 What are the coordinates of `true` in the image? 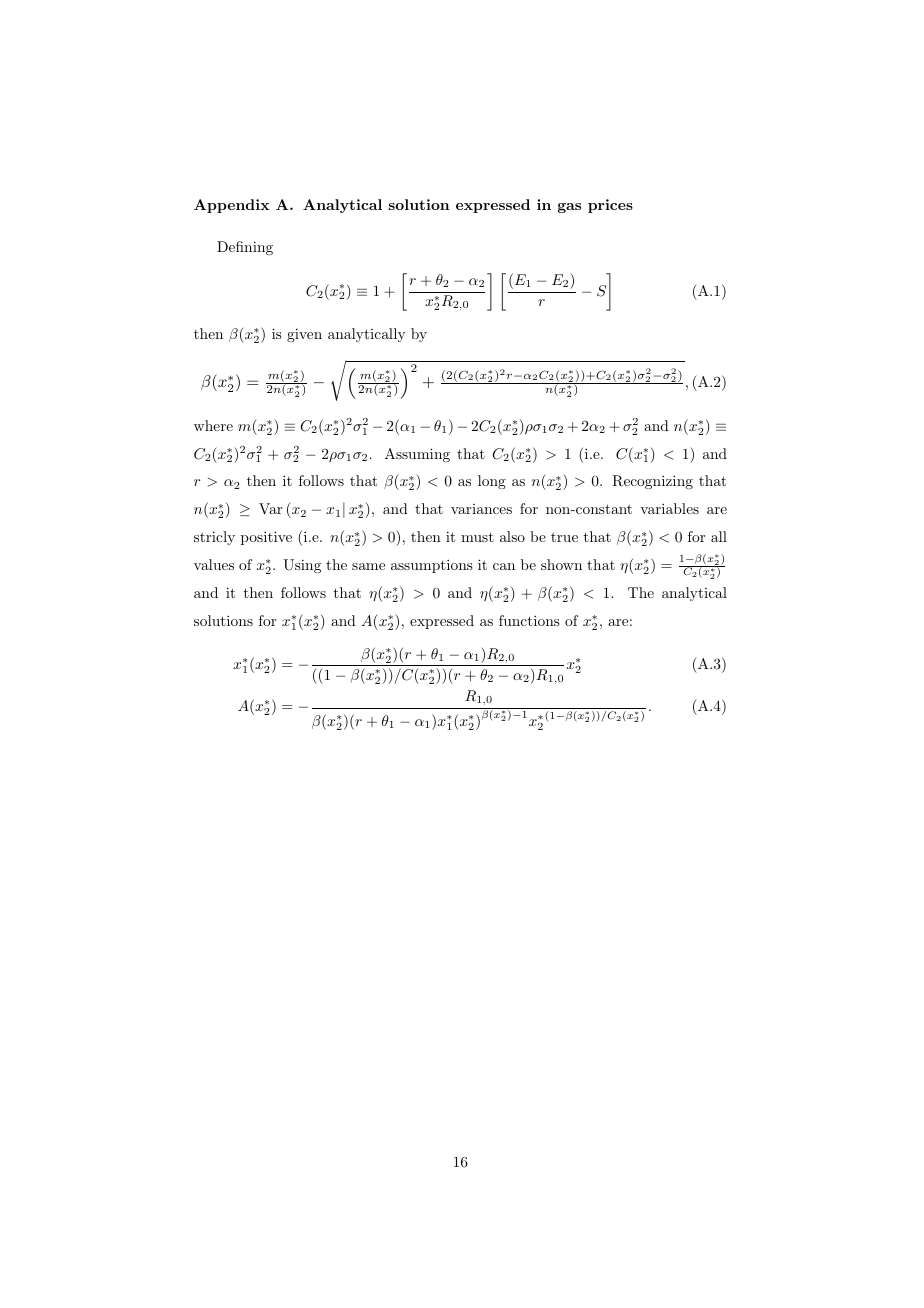 It's located at (564, 537).
